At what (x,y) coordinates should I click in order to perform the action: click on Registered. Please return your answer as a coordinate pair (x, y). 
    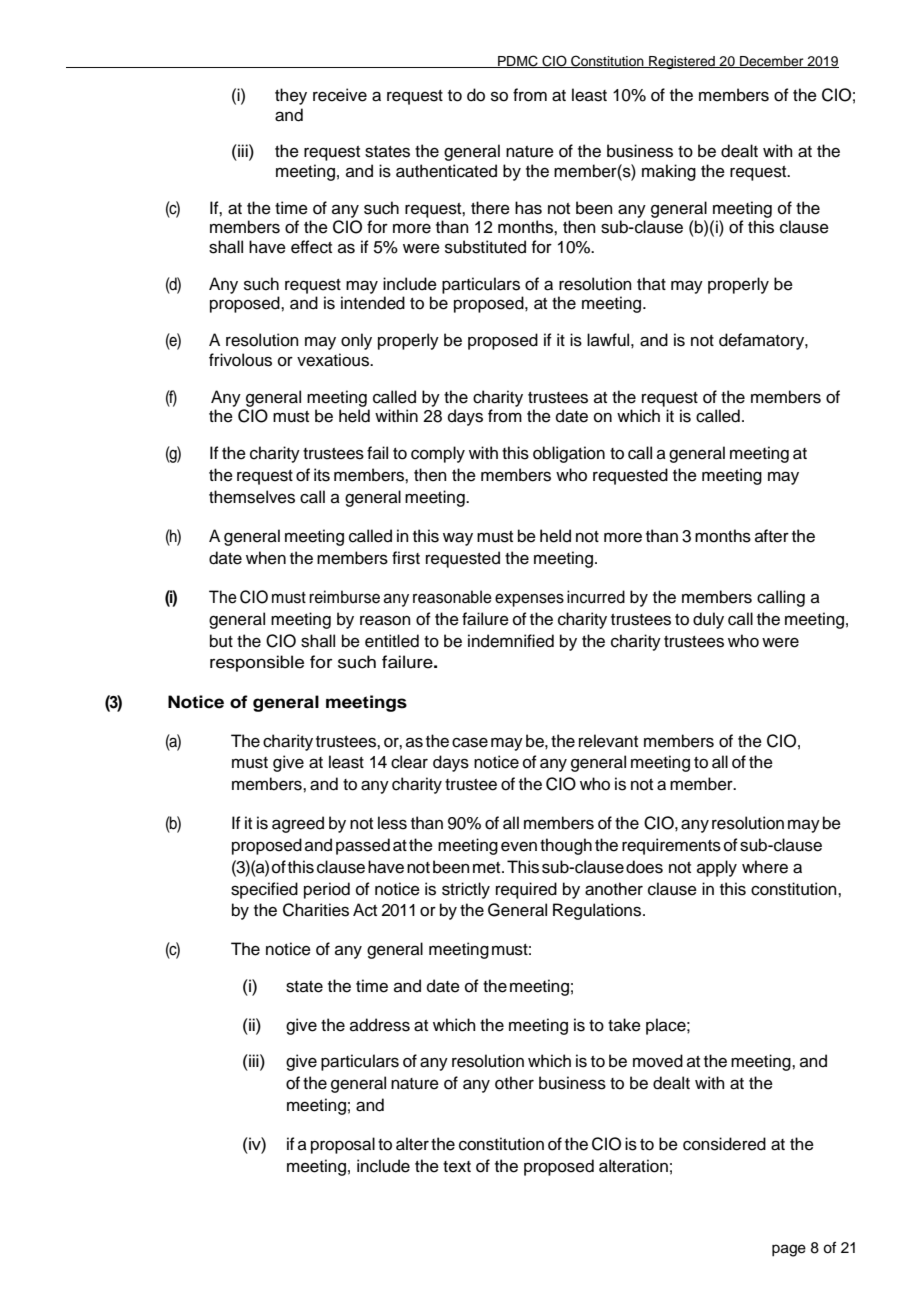
    Looking at the image, I should click on (682, 62).
